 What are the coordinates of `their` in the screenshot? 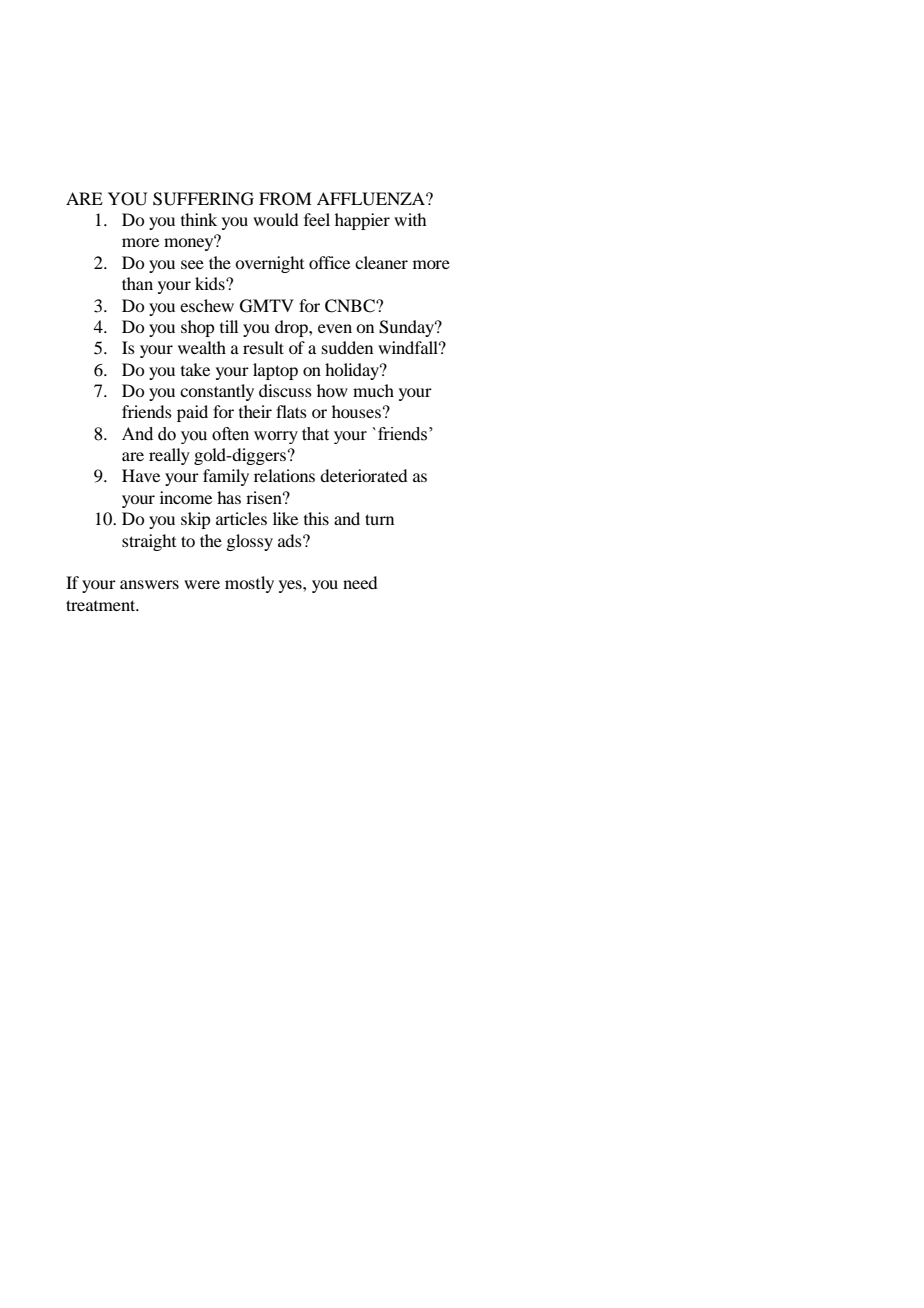 It's located at (255, 411).
